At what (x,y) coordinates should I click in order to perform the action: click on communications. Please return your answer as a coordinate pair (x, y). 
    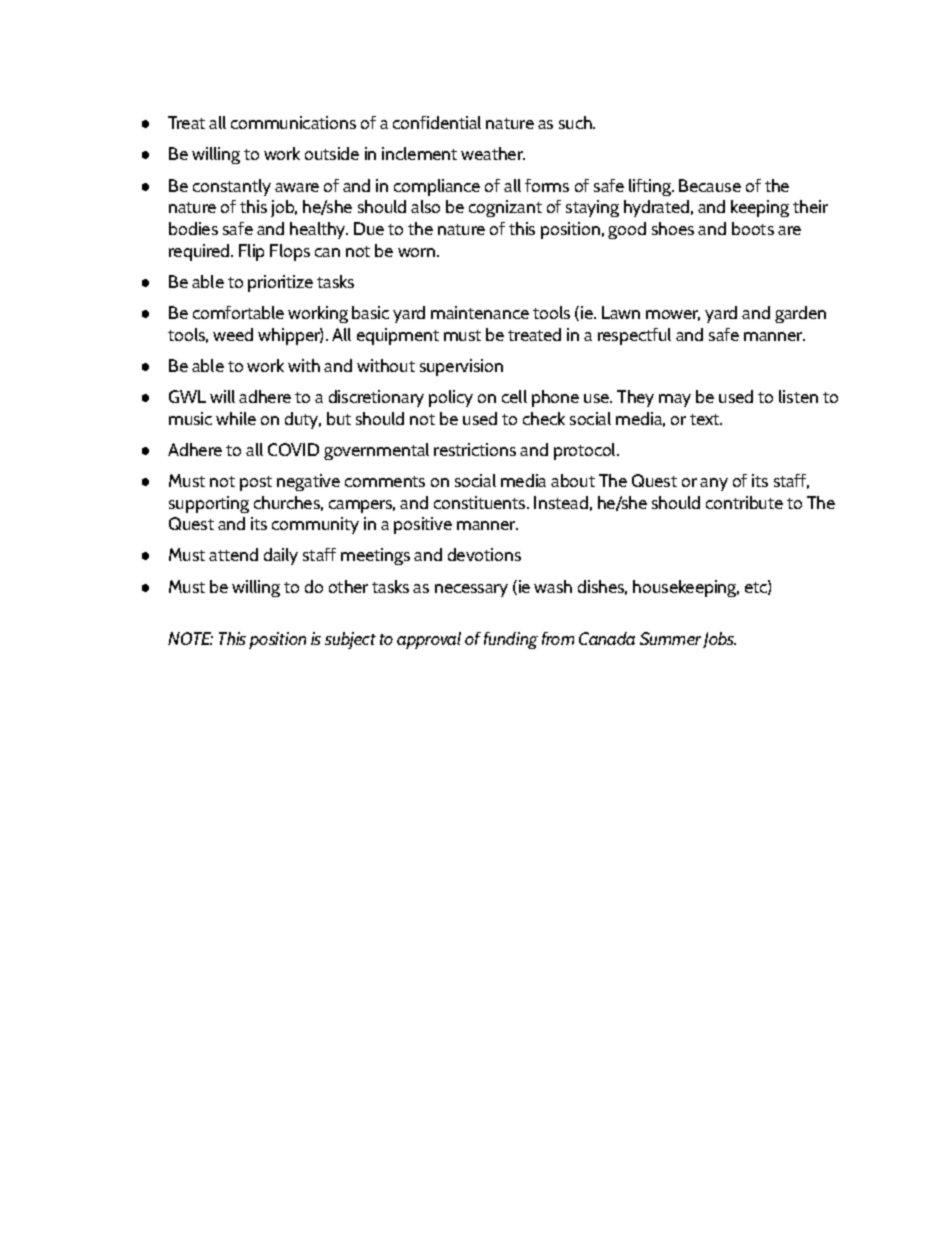
    Looking at the image, I should click on (293, 122).
